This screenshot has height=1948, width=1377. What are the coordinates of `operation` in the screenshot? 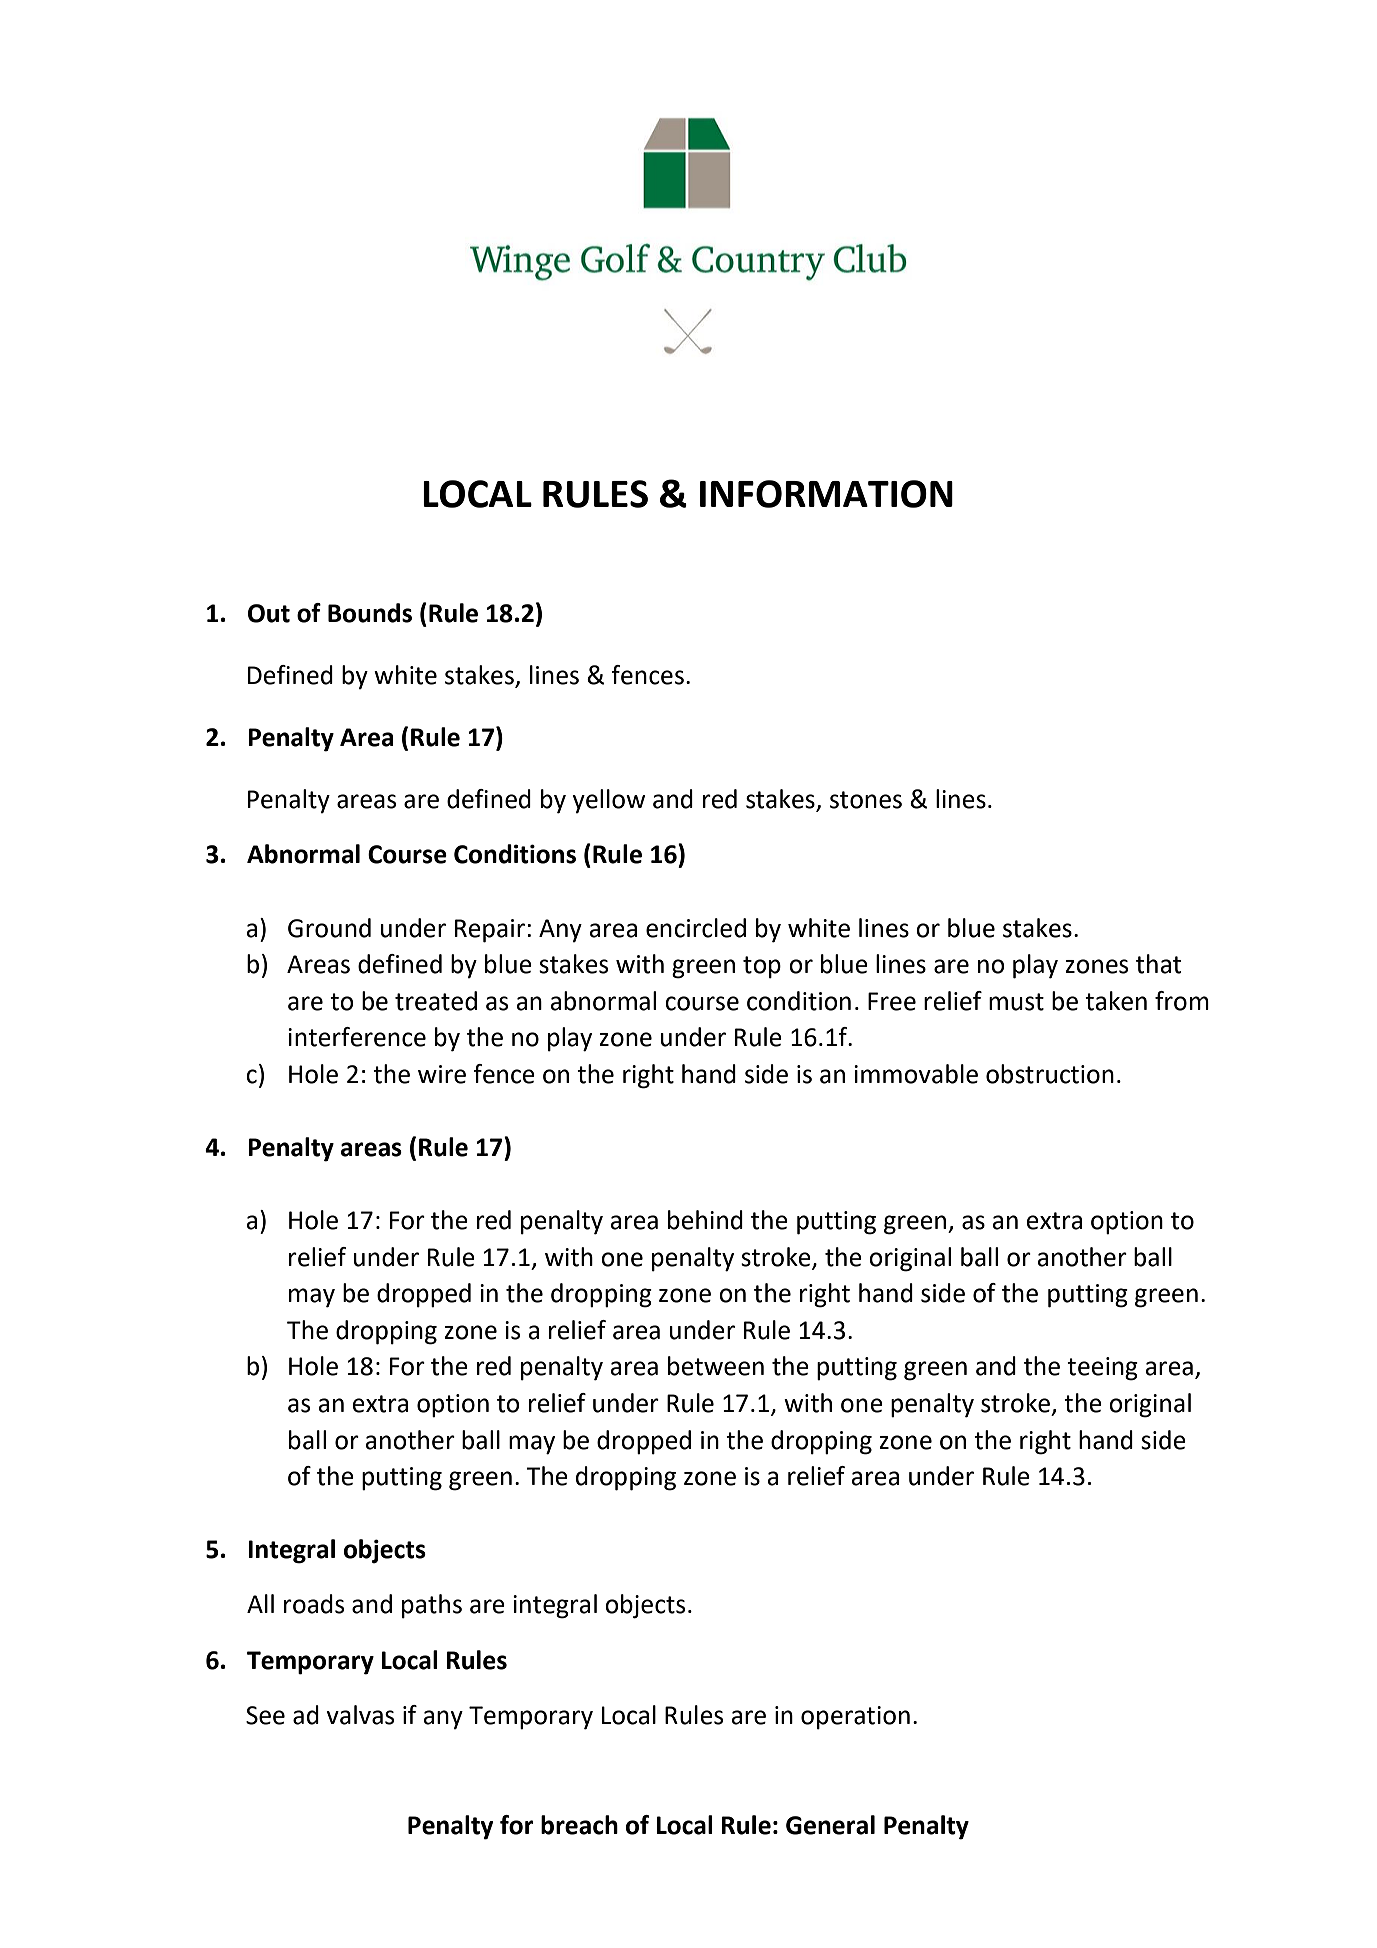 It's located at (855, 1718).
